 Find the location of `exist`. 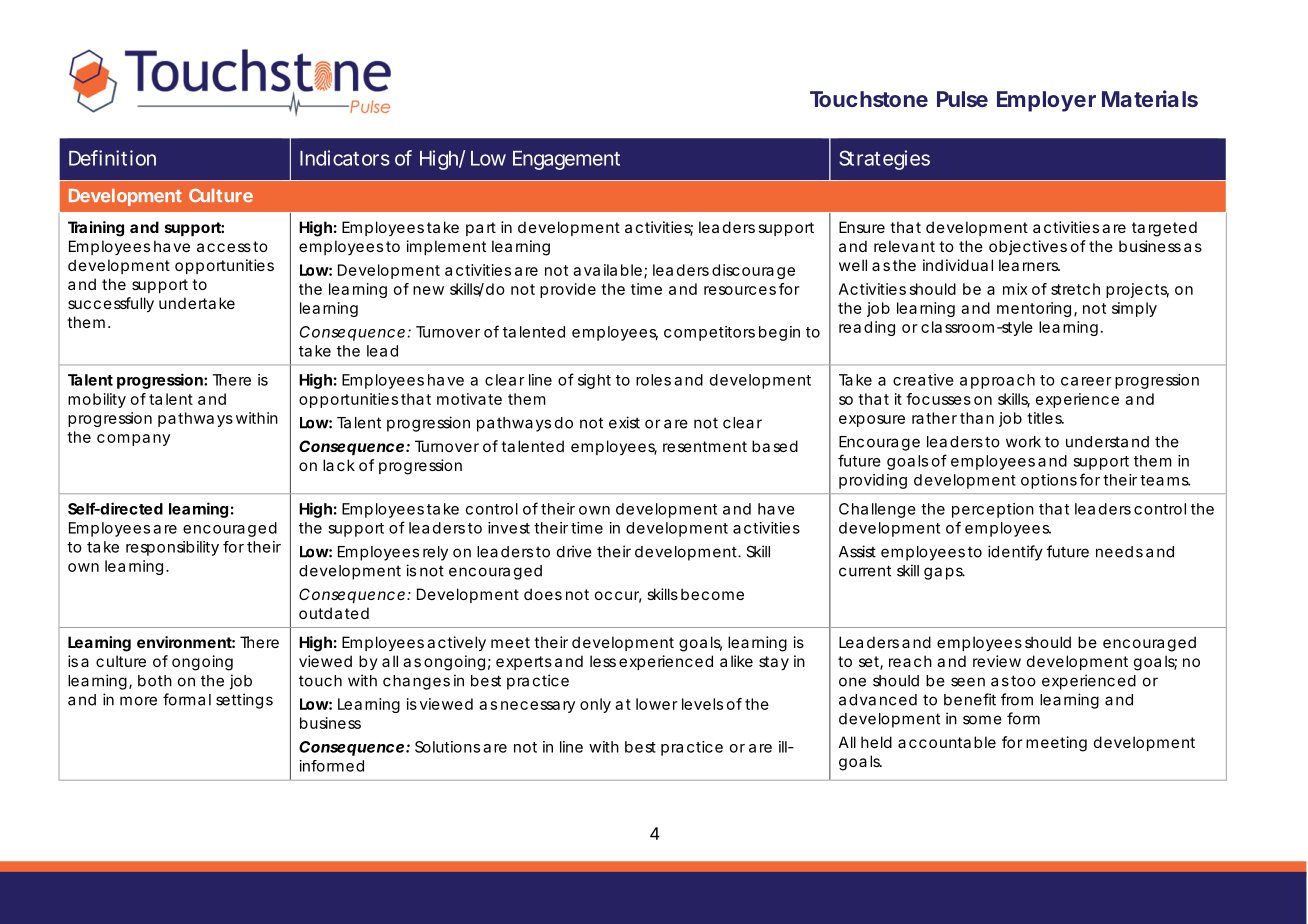

exist is located at coordinates (624, 422).
